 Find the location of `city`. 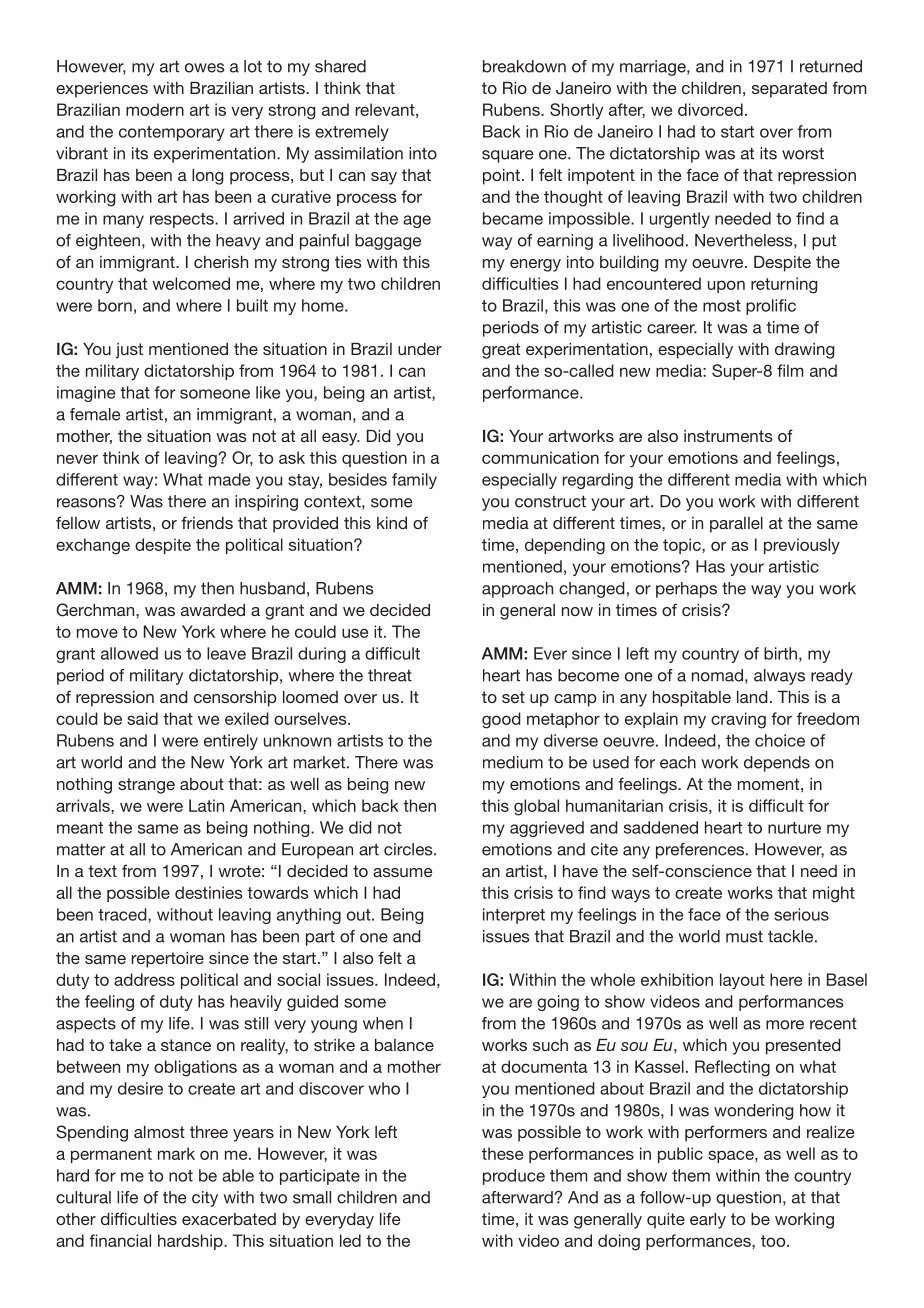

city is located at coordinates (205, 1199).
